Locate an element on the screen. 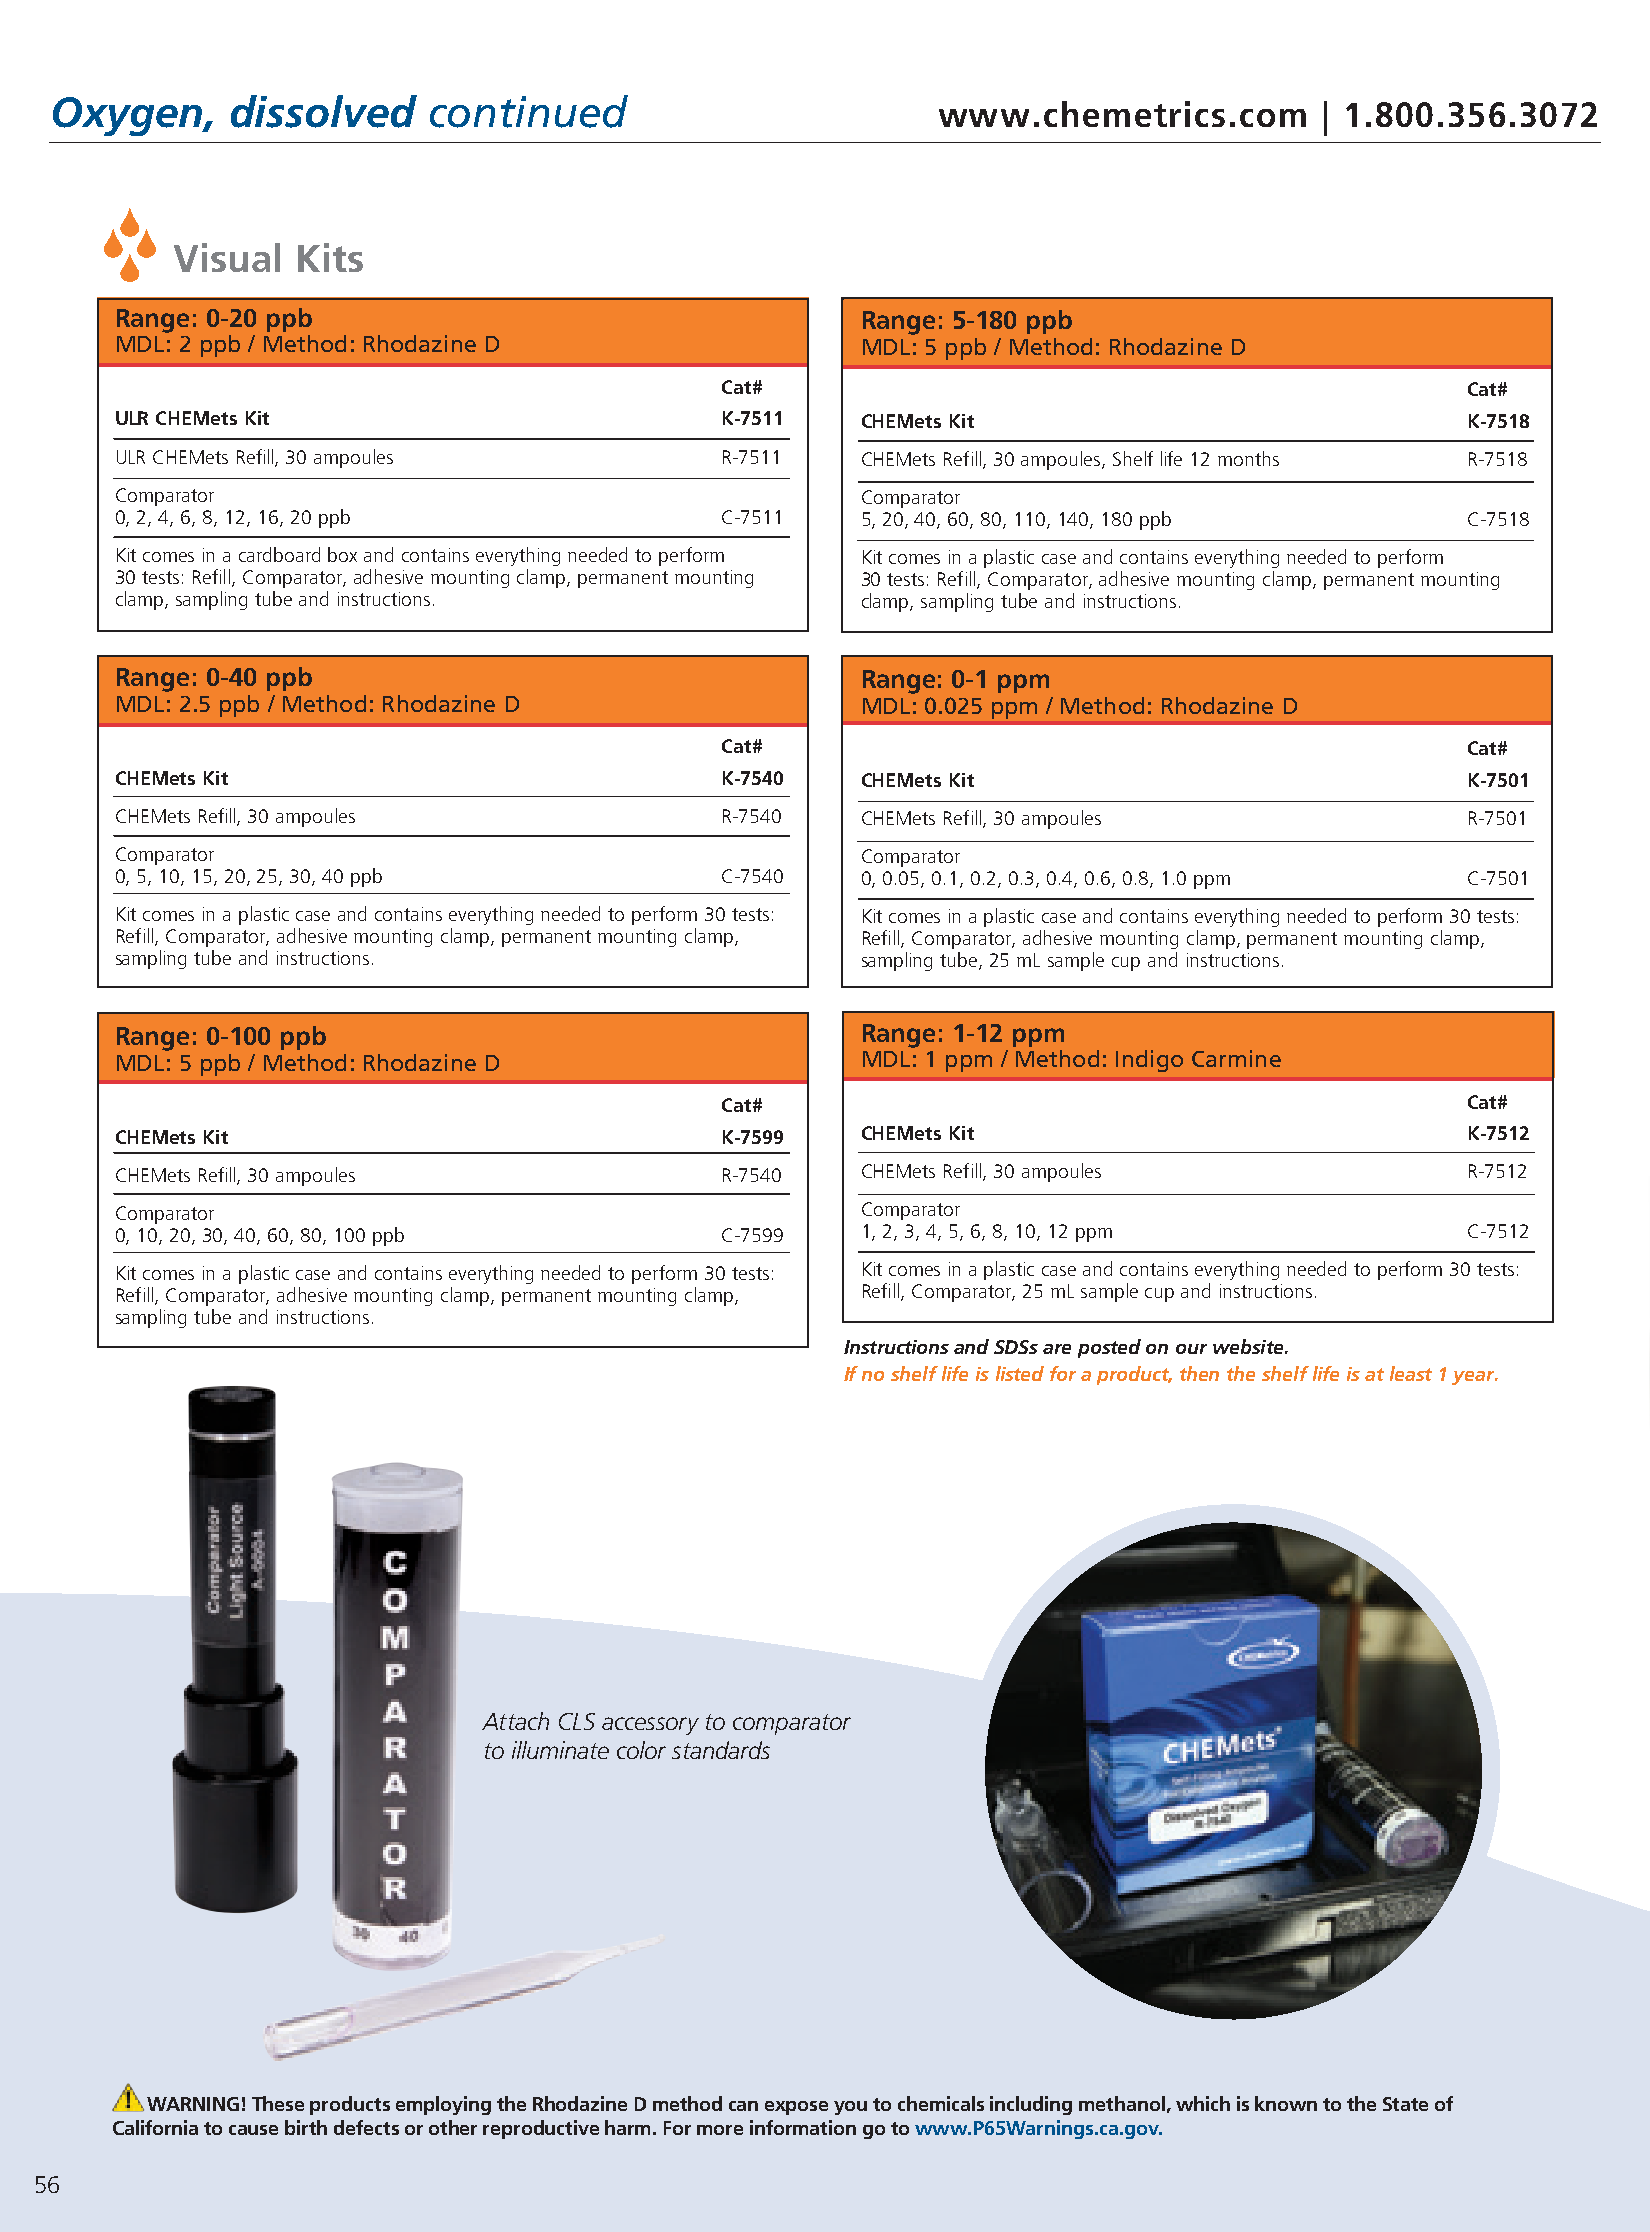 This screenshot has width=1650, height=2232. listed is located at coordinates (1020, 1373).
